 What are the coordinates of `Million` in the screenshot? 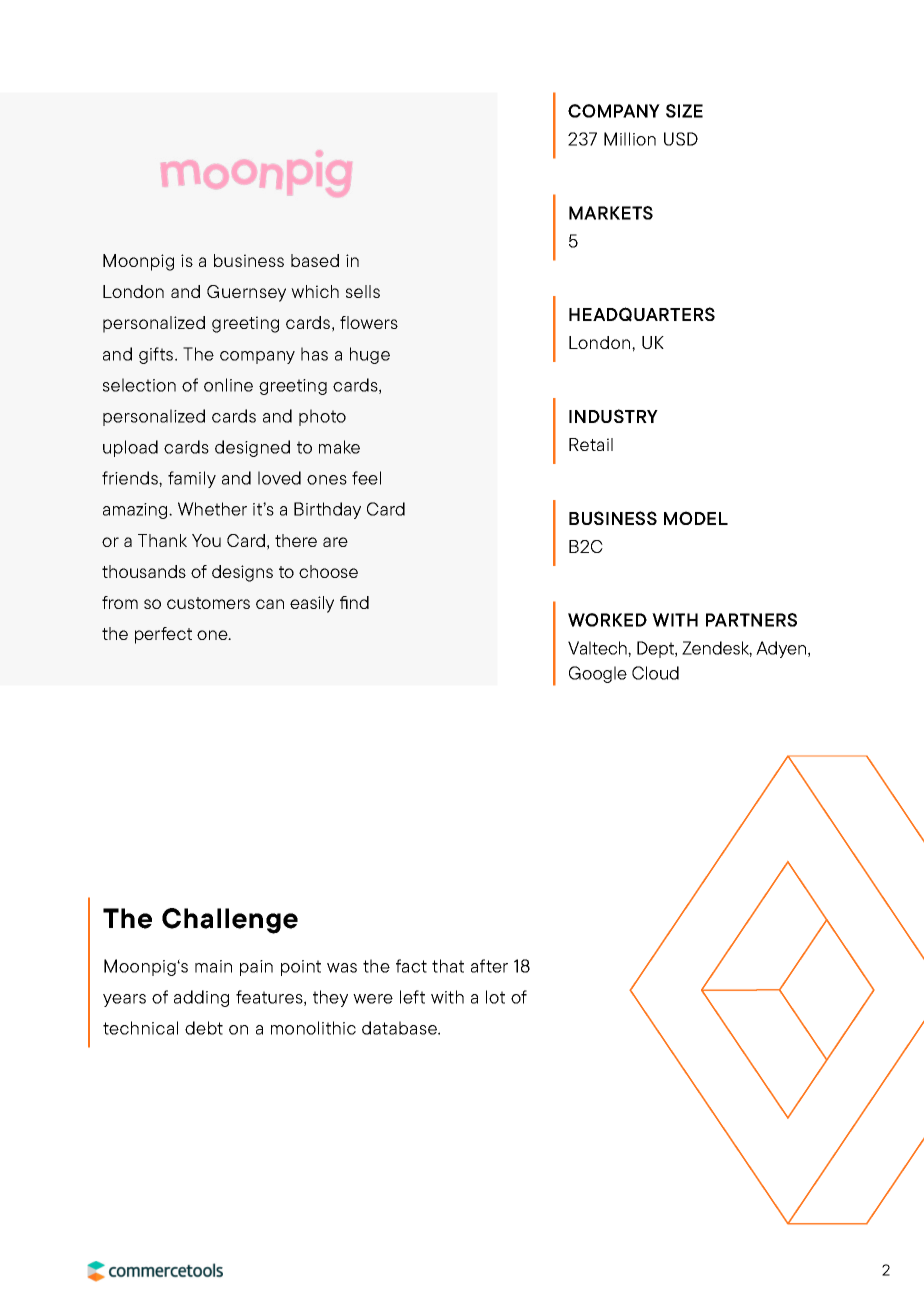 It's located at (630, 139).
